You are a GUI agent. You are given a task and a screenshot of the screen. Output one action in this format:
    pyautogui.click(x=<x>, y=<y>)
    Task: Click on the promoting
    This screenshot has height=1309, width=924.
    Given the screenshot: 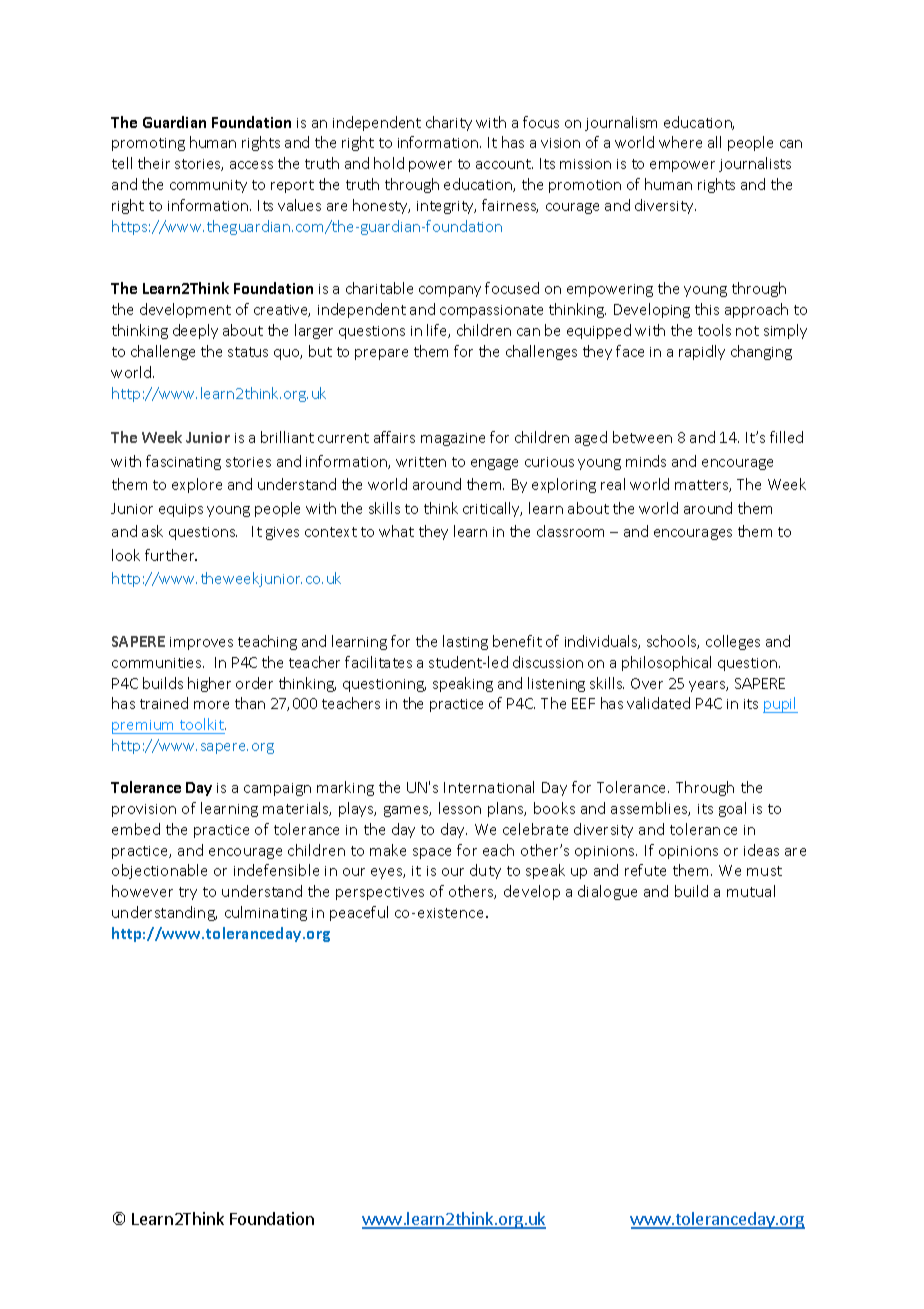 What is the action you would take?
    pyautogui.click(x=148, y=144)
